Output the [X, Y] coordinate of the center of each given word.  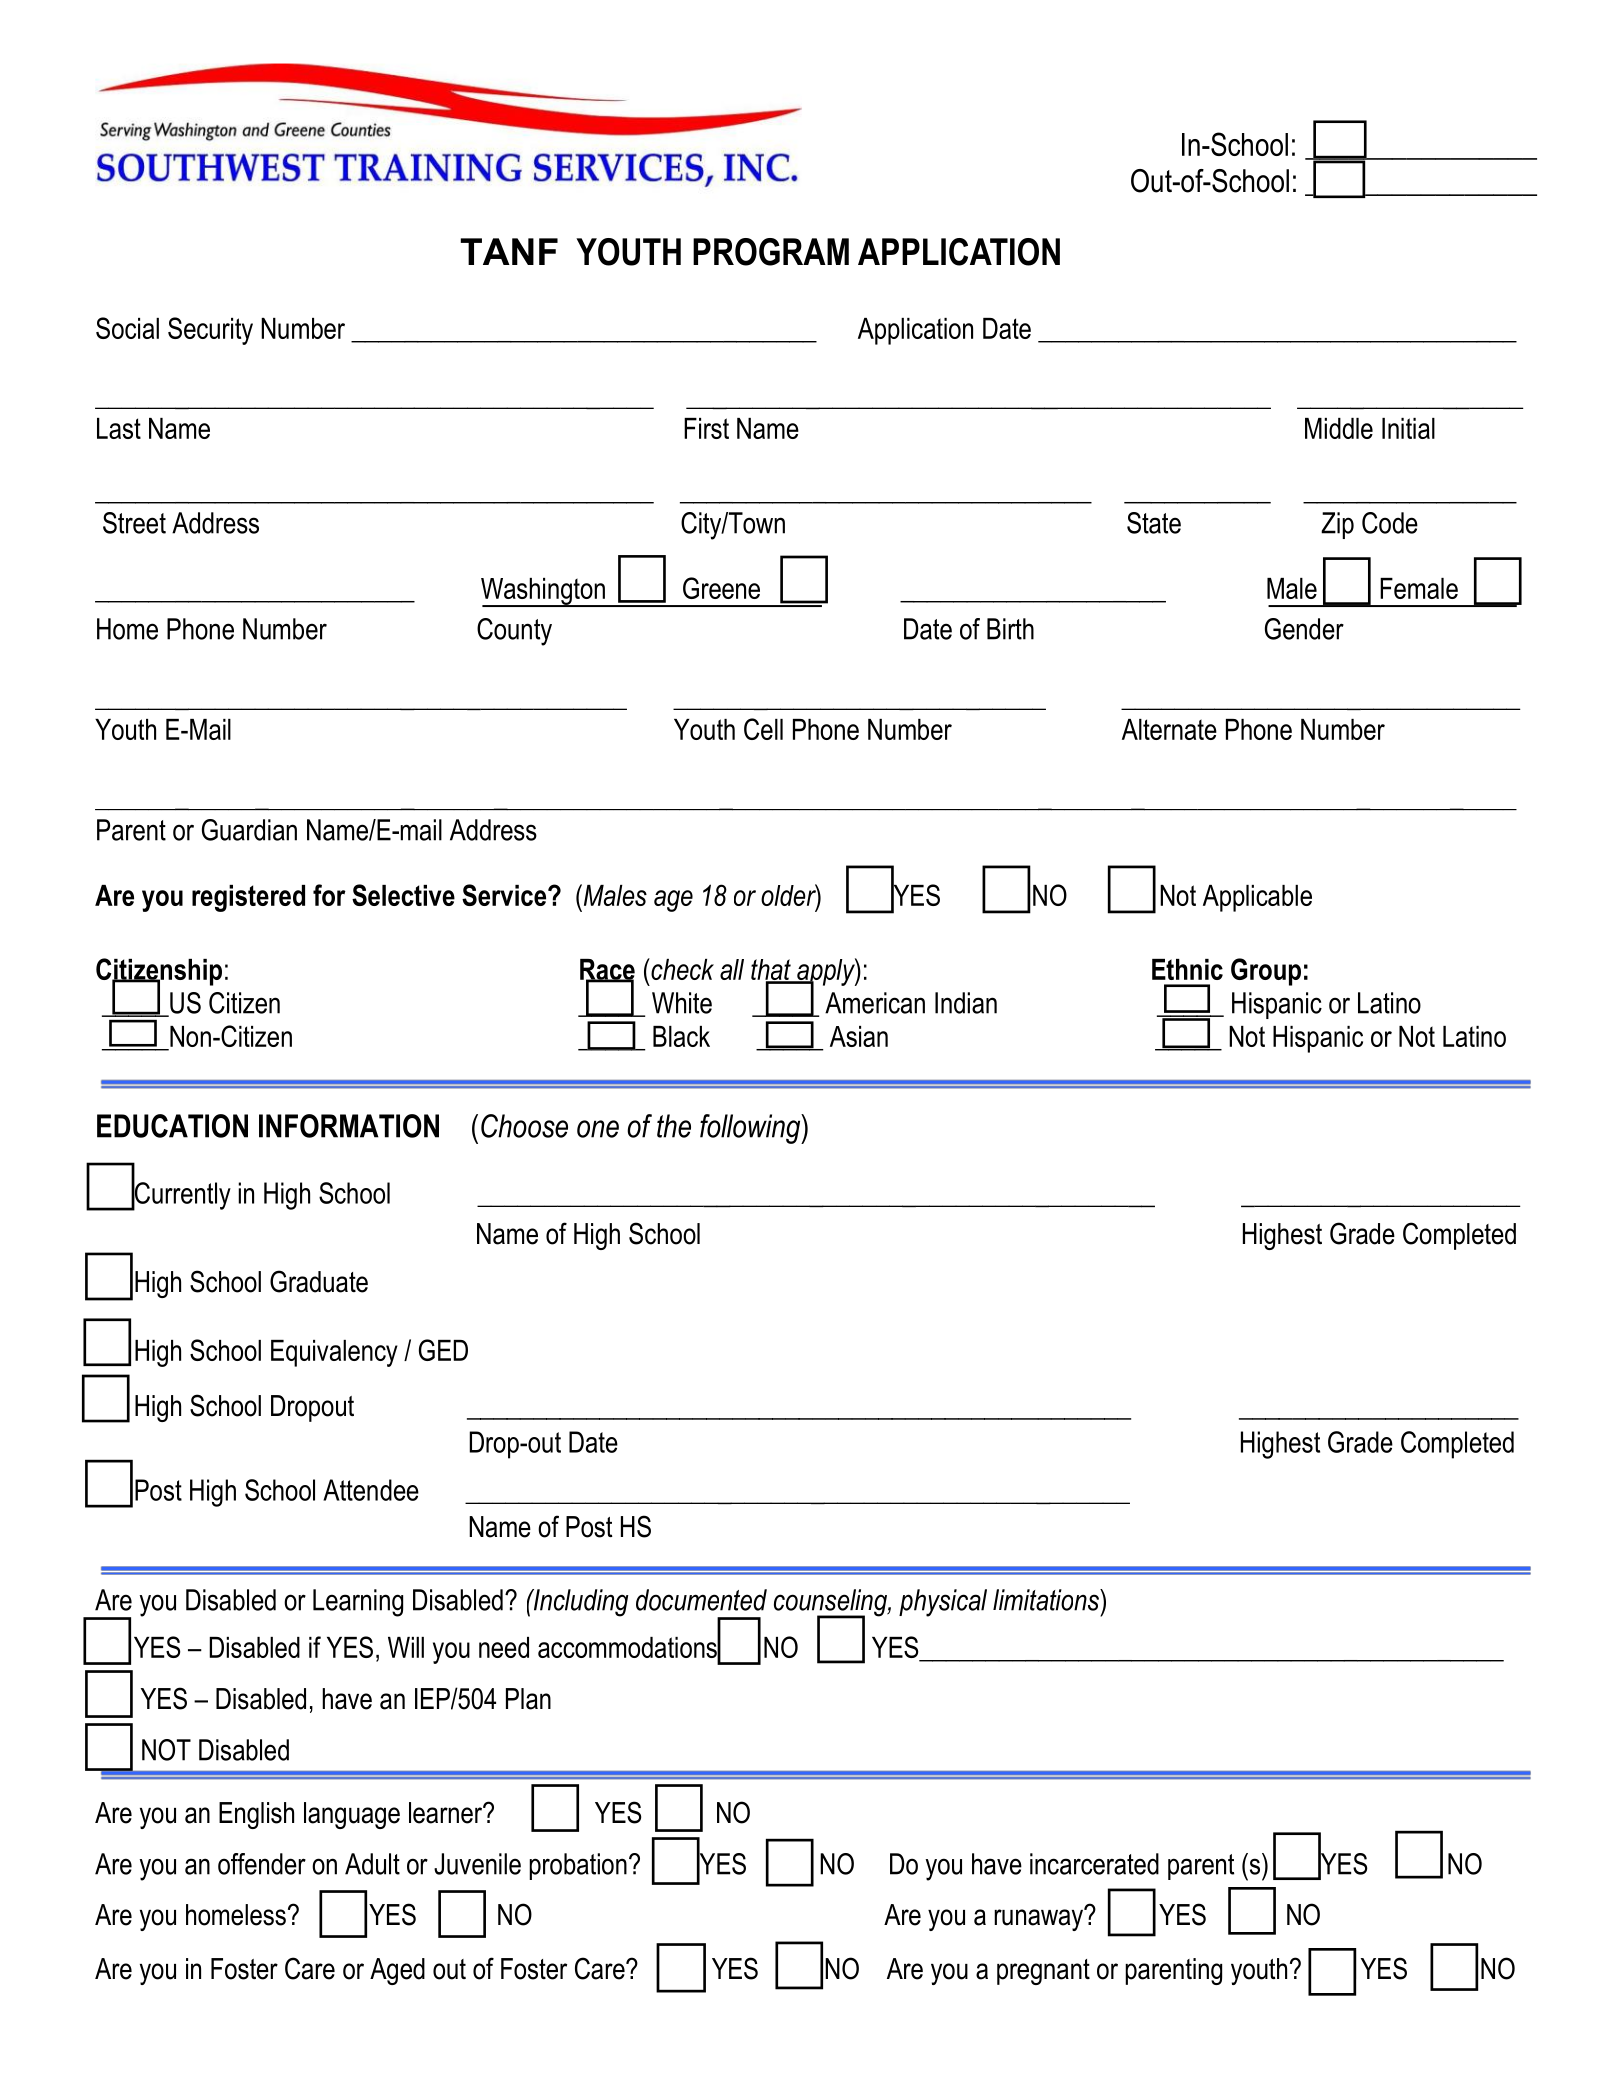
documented [701, 1600]
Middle [1339, 428]
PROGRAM [771, 252]
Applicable [1257, 898]
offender [262, 1864]
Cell [763, 729]
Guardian [249, 830]
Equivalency [334, 1353]
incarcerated [1094, 1864]
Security [210, 331]
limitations [1047, 1600]
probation [578, 1866]
